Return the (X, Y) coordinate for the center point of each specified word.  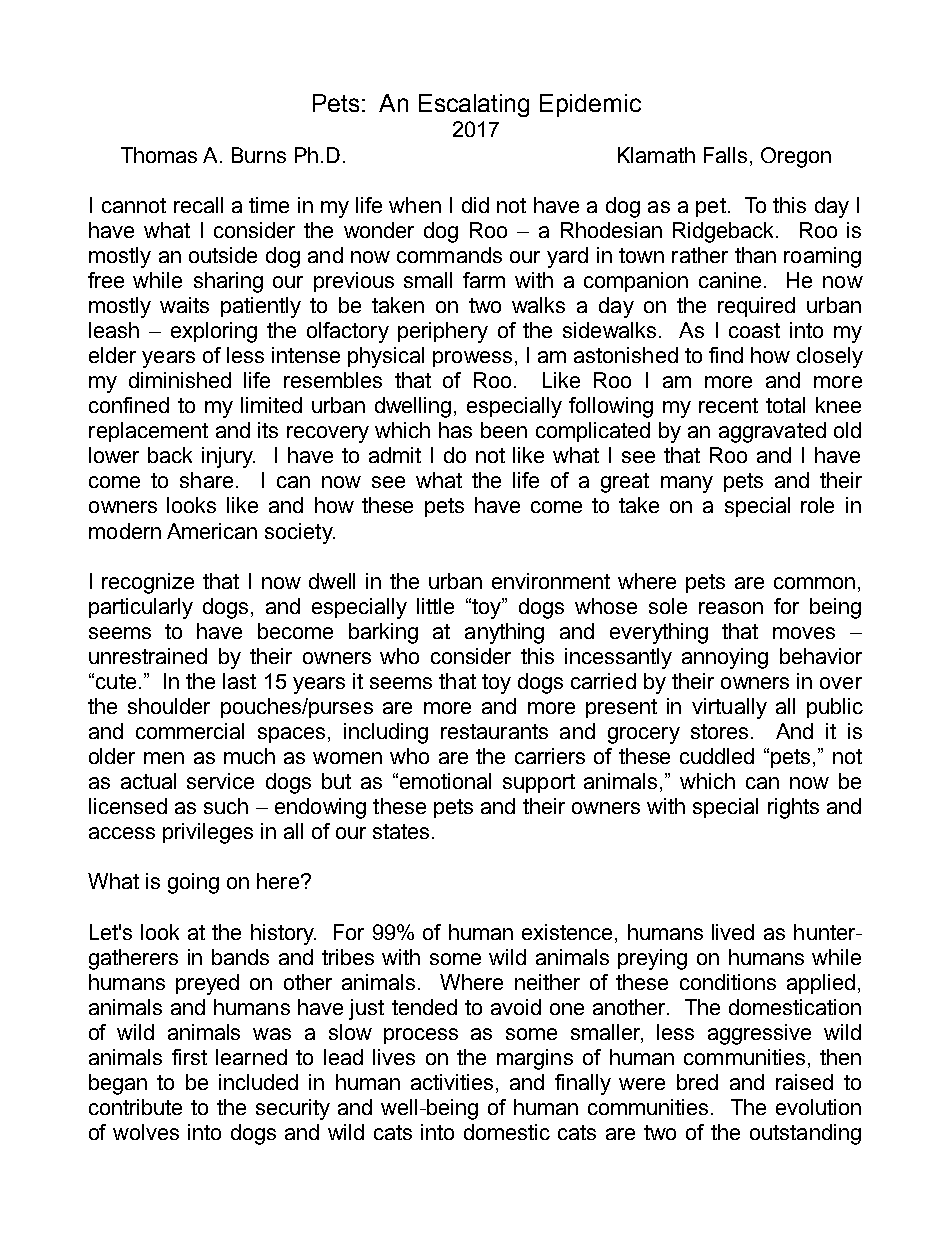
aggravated (772, 432)
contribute (135, 1107)
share (206, 480)
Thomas (159, 155)
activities (452, 1082)
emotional (445, 781)
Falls (725, 155)
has (455, 430)
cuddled (717, 756)
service (220, 781)
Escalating (474, 105)
